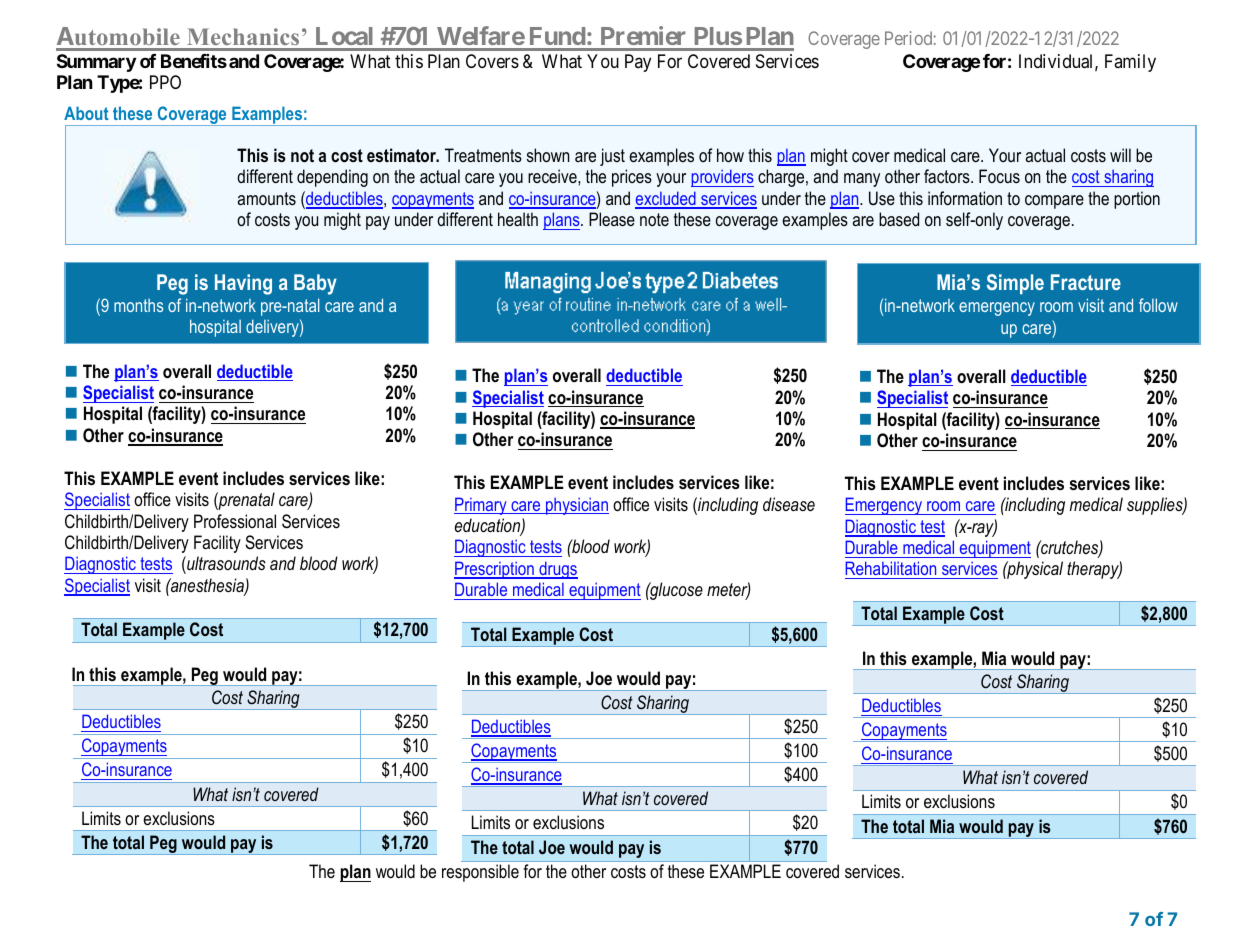 The width and height of the screenshot is (1233, 952). What do you see at coordinates (576, 506) in the screenshot?
I see `physician` at bounding box center [576, 506].
